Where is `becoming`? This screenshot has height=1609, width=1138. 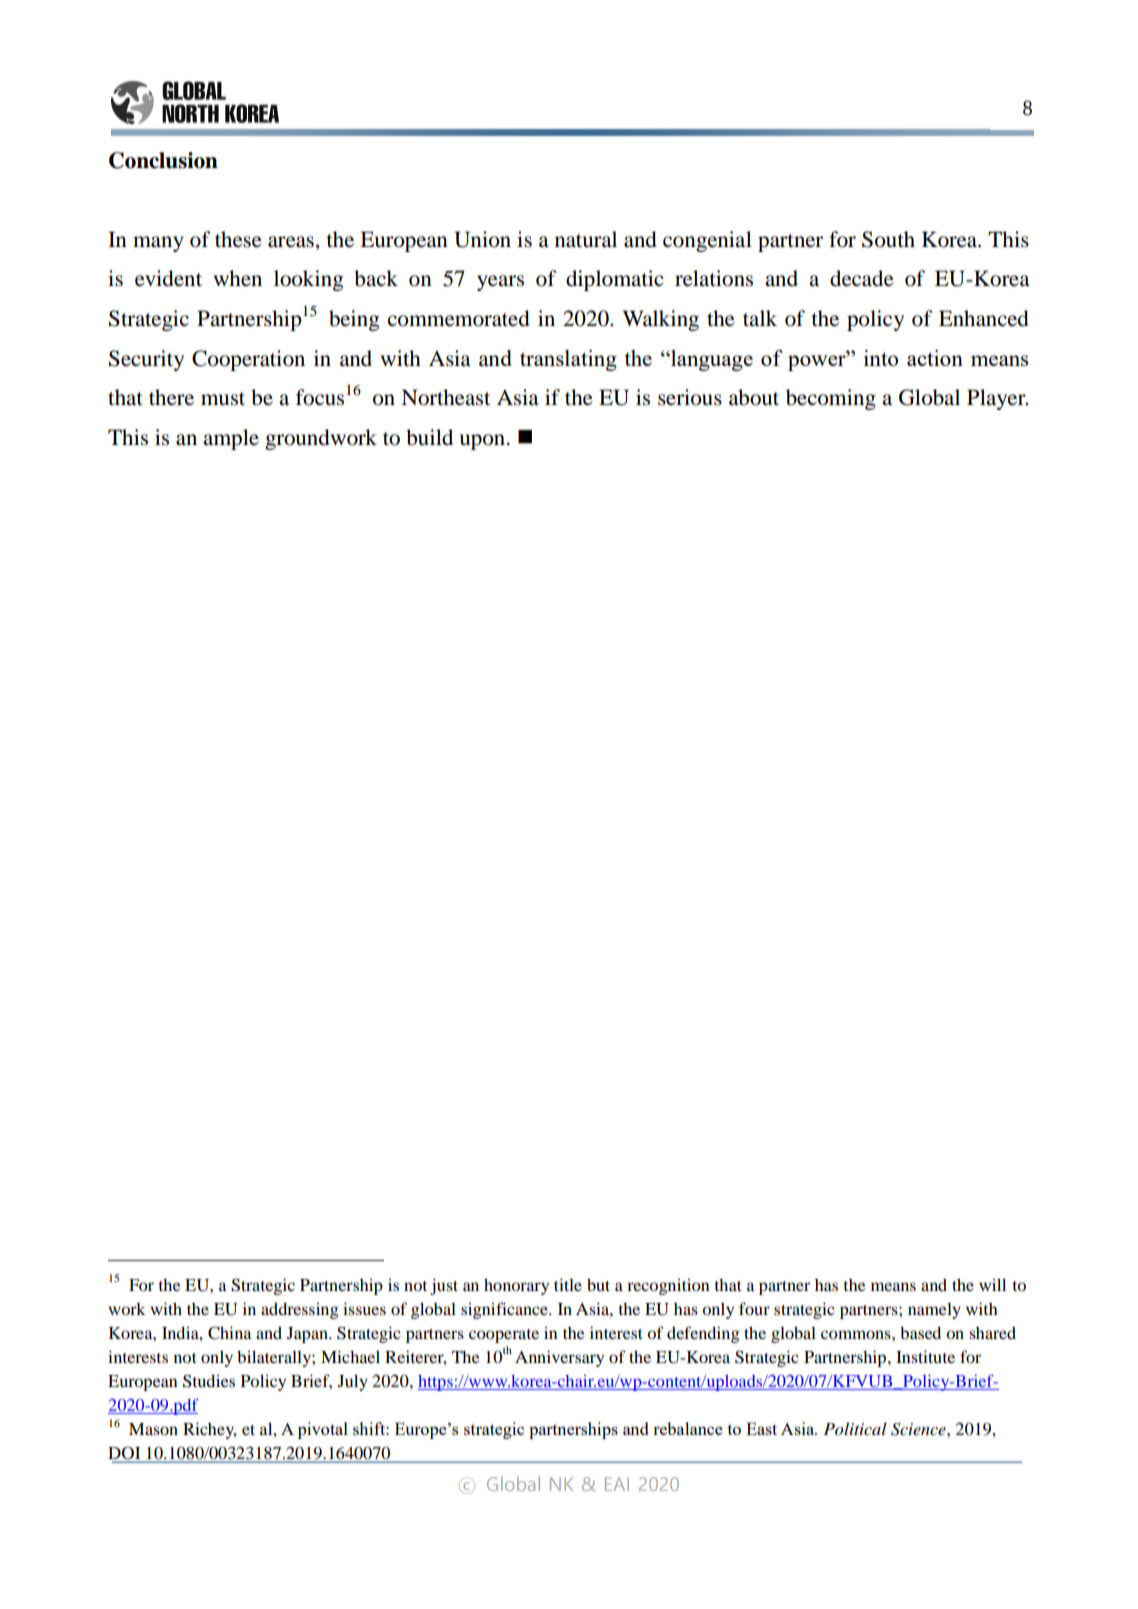 becoming is located at coordinates (831, 399).
